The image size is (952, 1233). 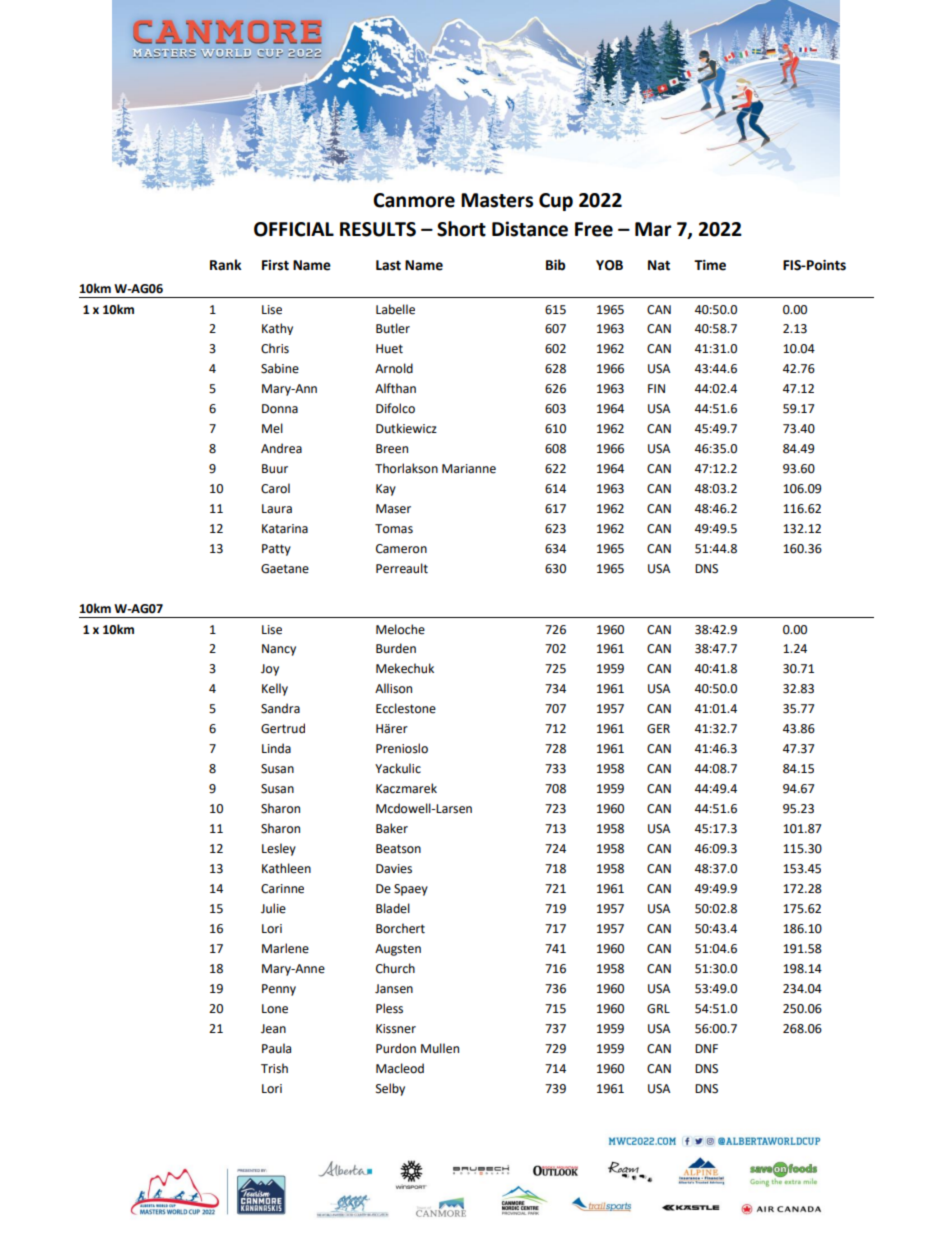 I want to click on OFFICIAL, so click(x=294, y=229).
